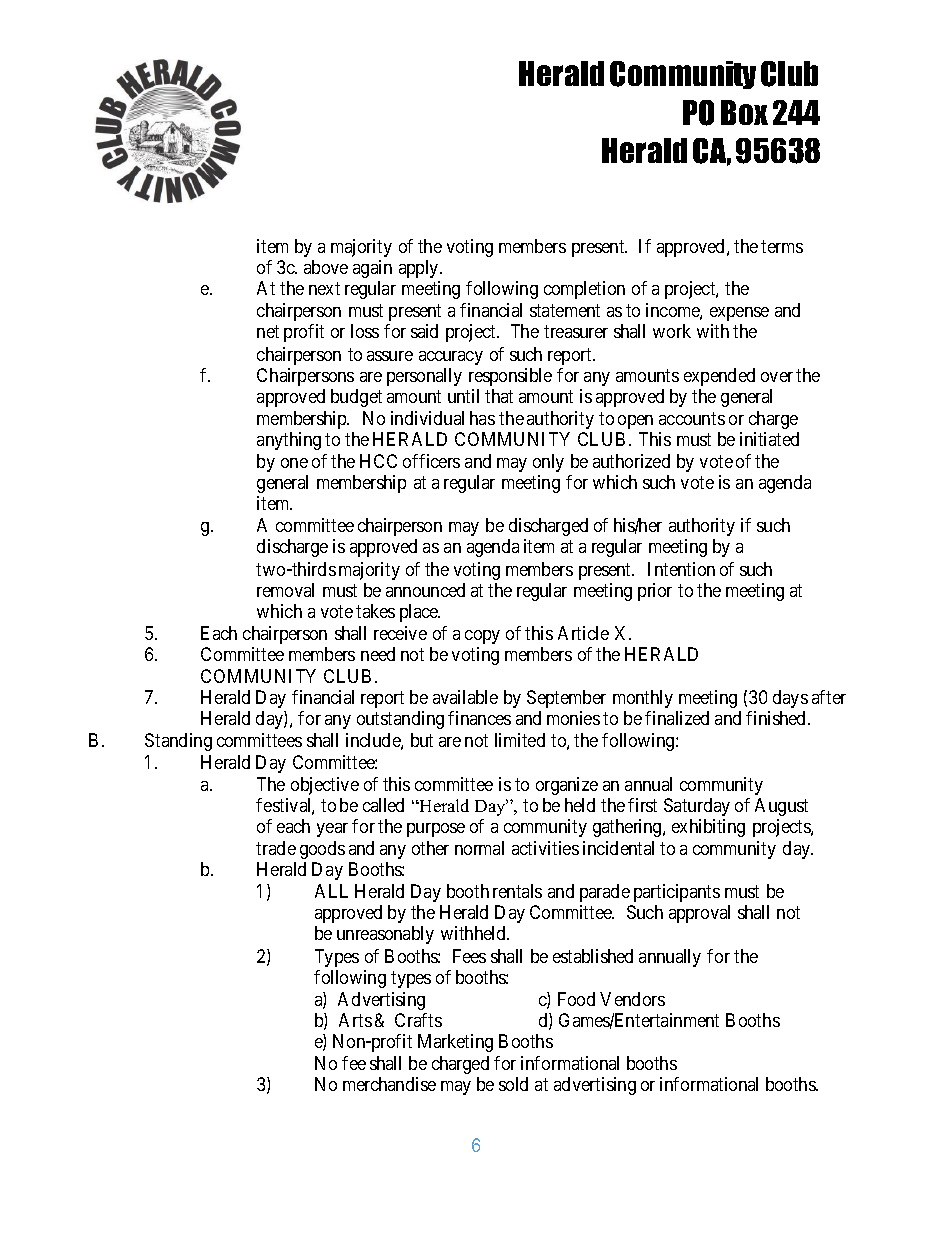  Describe the element at coordinates (566, 699) in the screenshot. I see `September` at that location.
